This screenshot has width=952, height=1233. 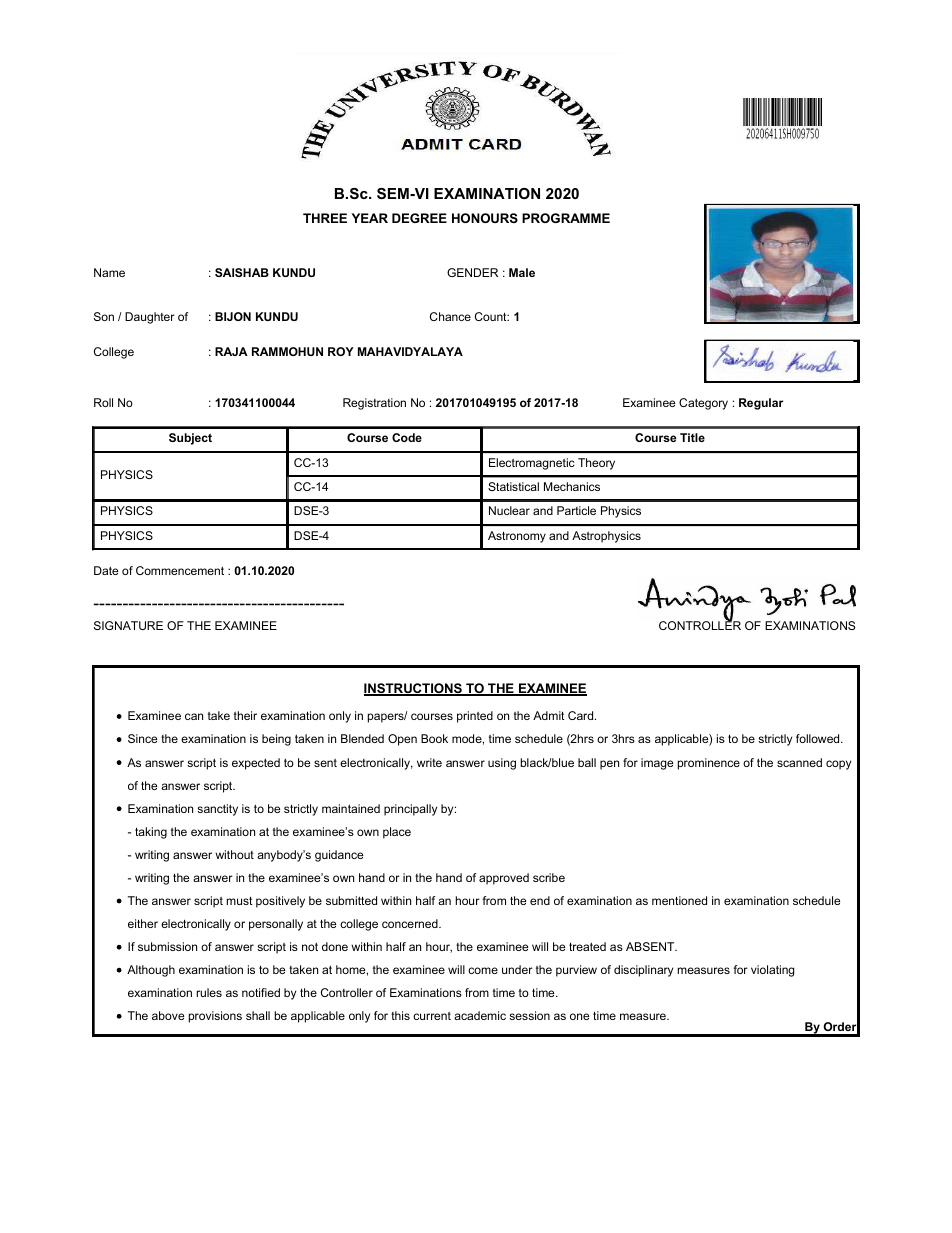 I want to click on PROGRAMME, so click(x=566, y=218).
